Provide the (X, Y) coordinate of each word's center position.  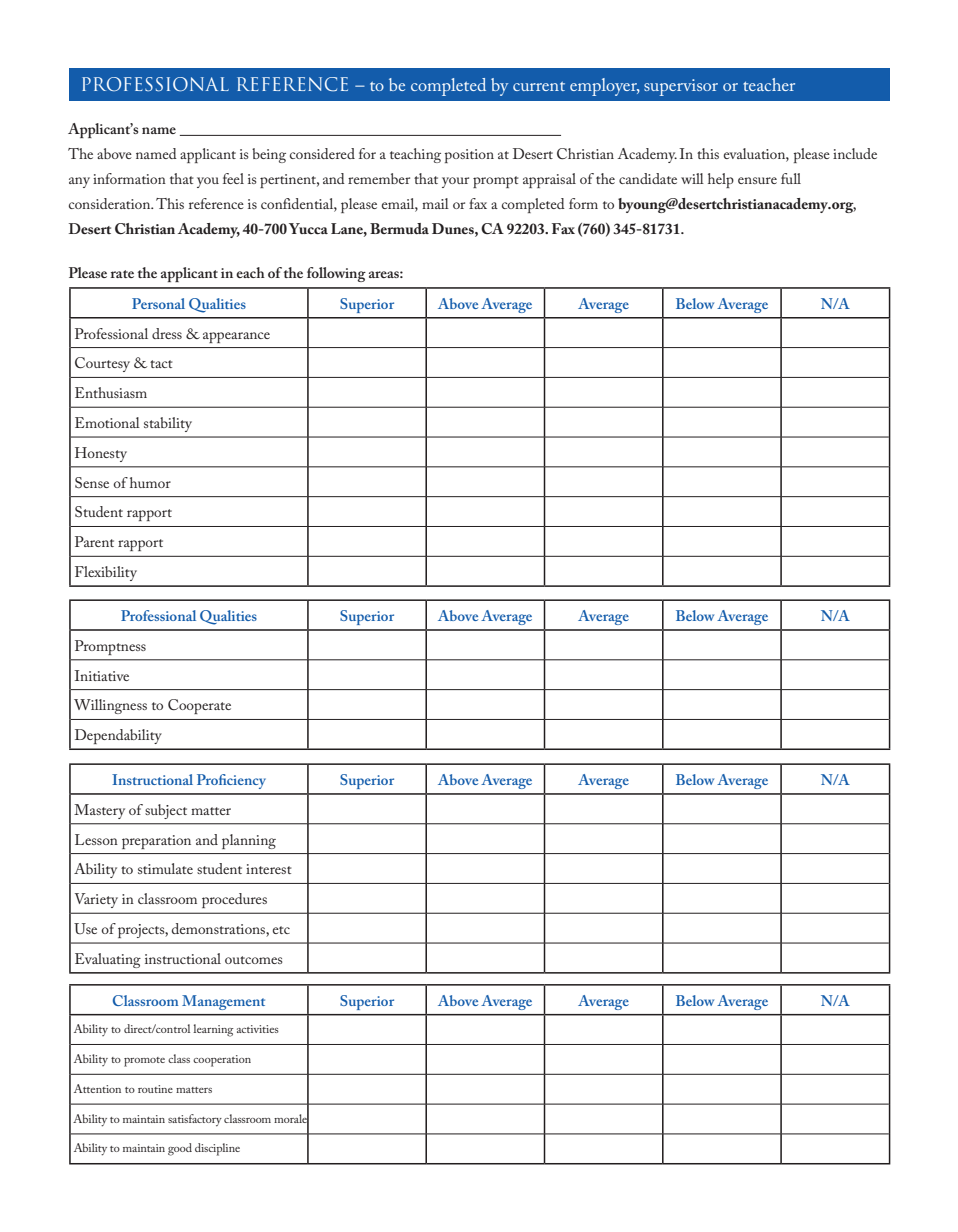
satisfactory (195, 1120)
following (336, 274)
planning (249, 841)
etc (281, 930)
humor (150, 482)
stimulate (165, 868)
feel (233, 178)
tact (161, 364)
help (721, 180)
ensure (757, 180)
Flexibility (106, 573)
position (469, 156)
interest (268, 869)
